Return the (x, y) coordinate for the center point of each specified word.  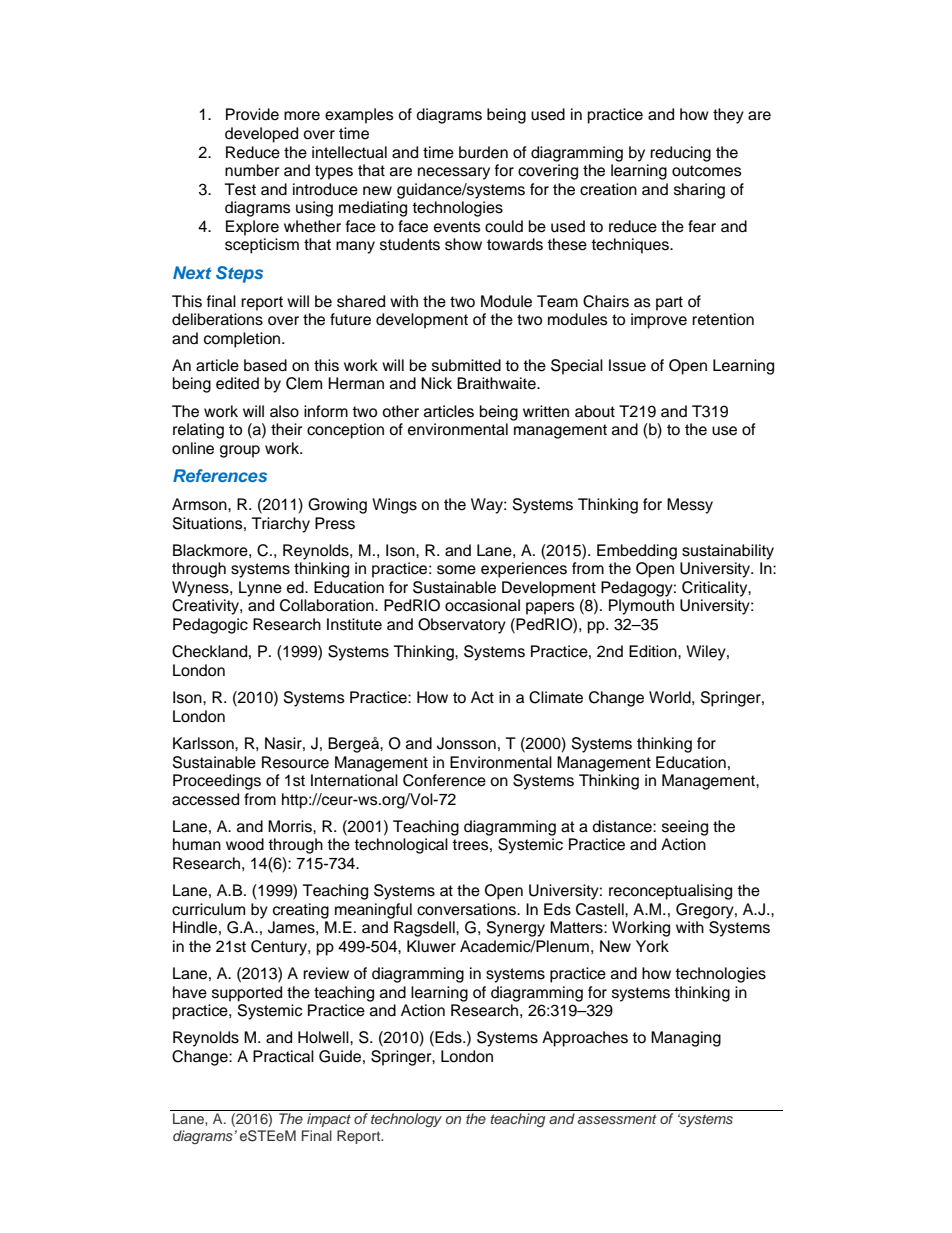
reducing (680, 154)
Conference (444, 780)
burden (483, 152)
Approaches (585, 1039)
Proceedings (217, 782)
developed (261, 135)
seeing (685, 828)
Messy (690, 506)
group (240, 451)
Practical (283, 1056)
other (400, 411)
